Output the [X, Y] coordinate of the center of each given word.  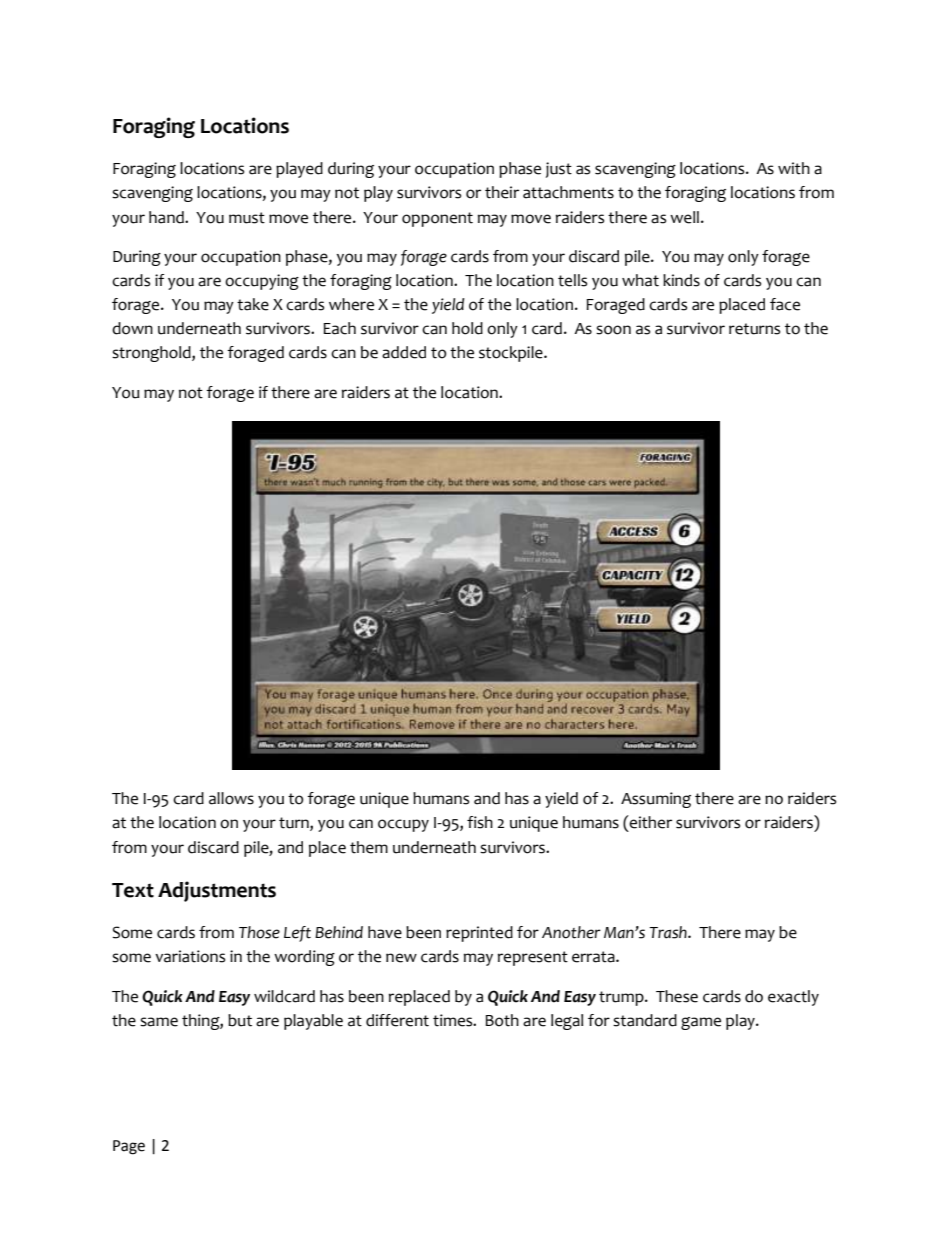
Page [129, 1147]
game [701, 1023]
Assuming [656, 800]
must [247, 218]
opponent [437, 219]
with [794, 168]
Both [502, 1020]
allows [231, 798]
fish [480, 822]
